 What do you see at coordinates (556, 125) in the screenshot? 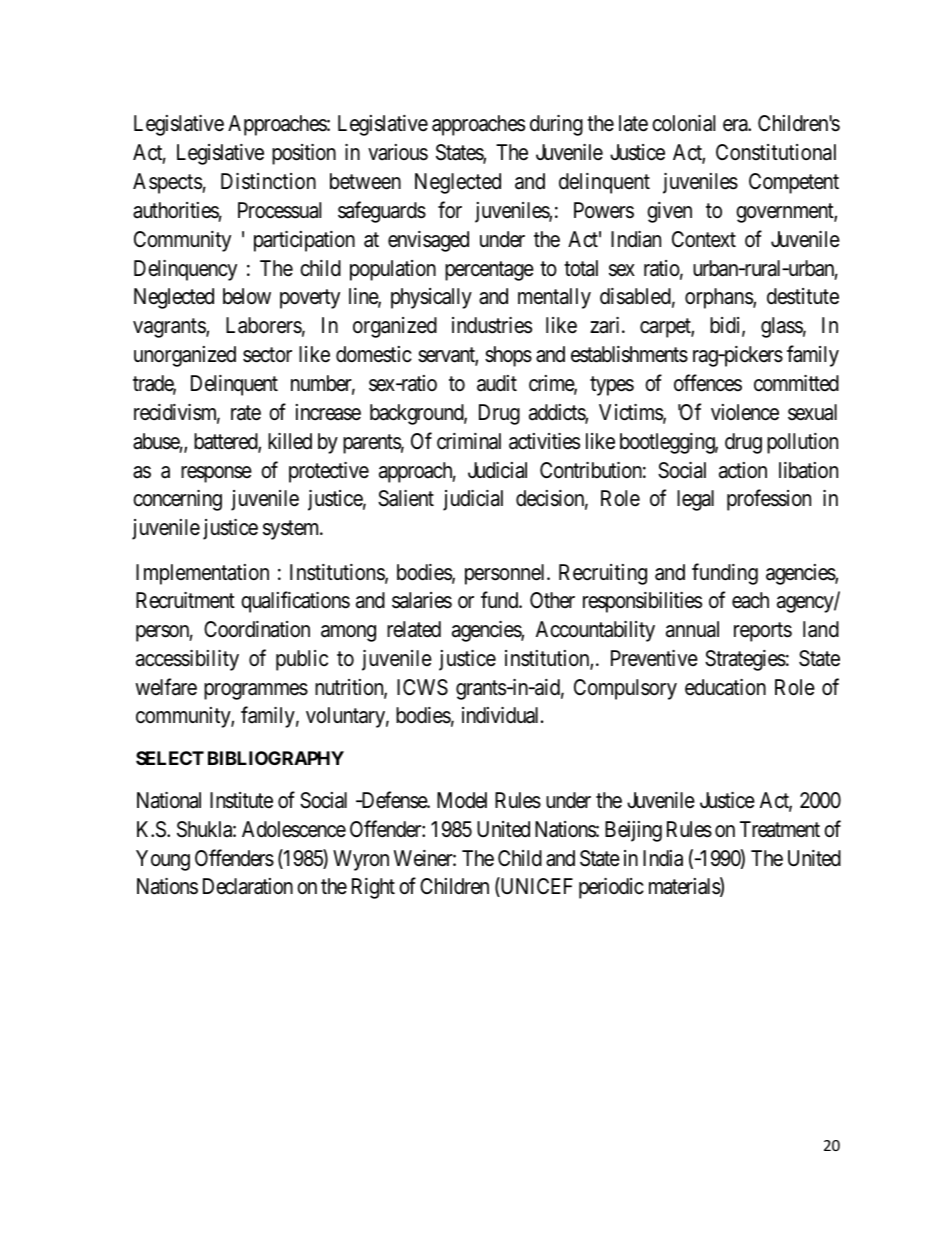
I see `during` at bounding box center [556, 125].
